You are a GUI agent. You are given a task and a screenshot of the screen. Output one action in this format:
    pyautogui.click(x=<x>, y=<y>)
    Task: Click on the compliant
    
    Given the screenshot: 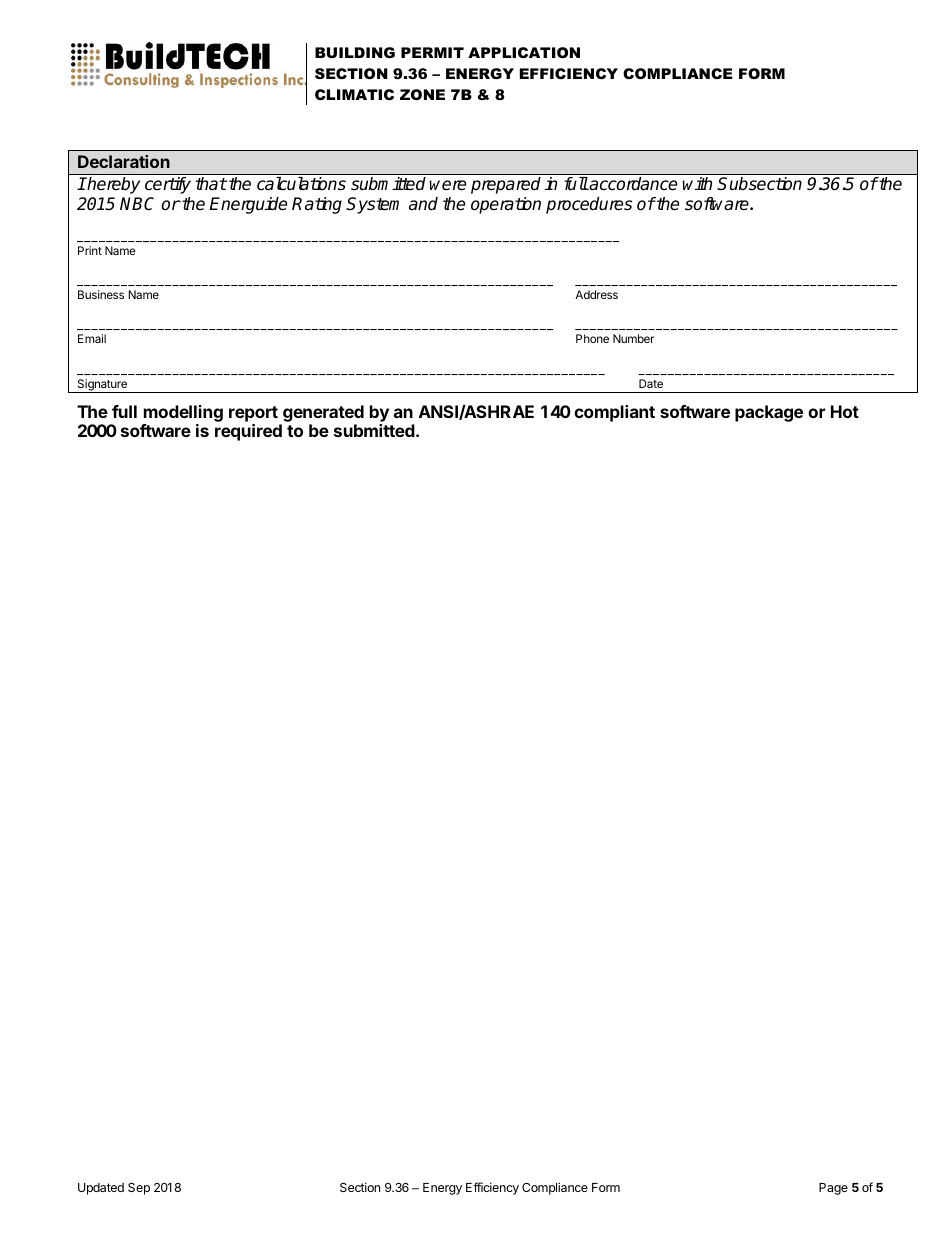 What is the action you would take?
    pyautogui.click(x=614, y=413)
